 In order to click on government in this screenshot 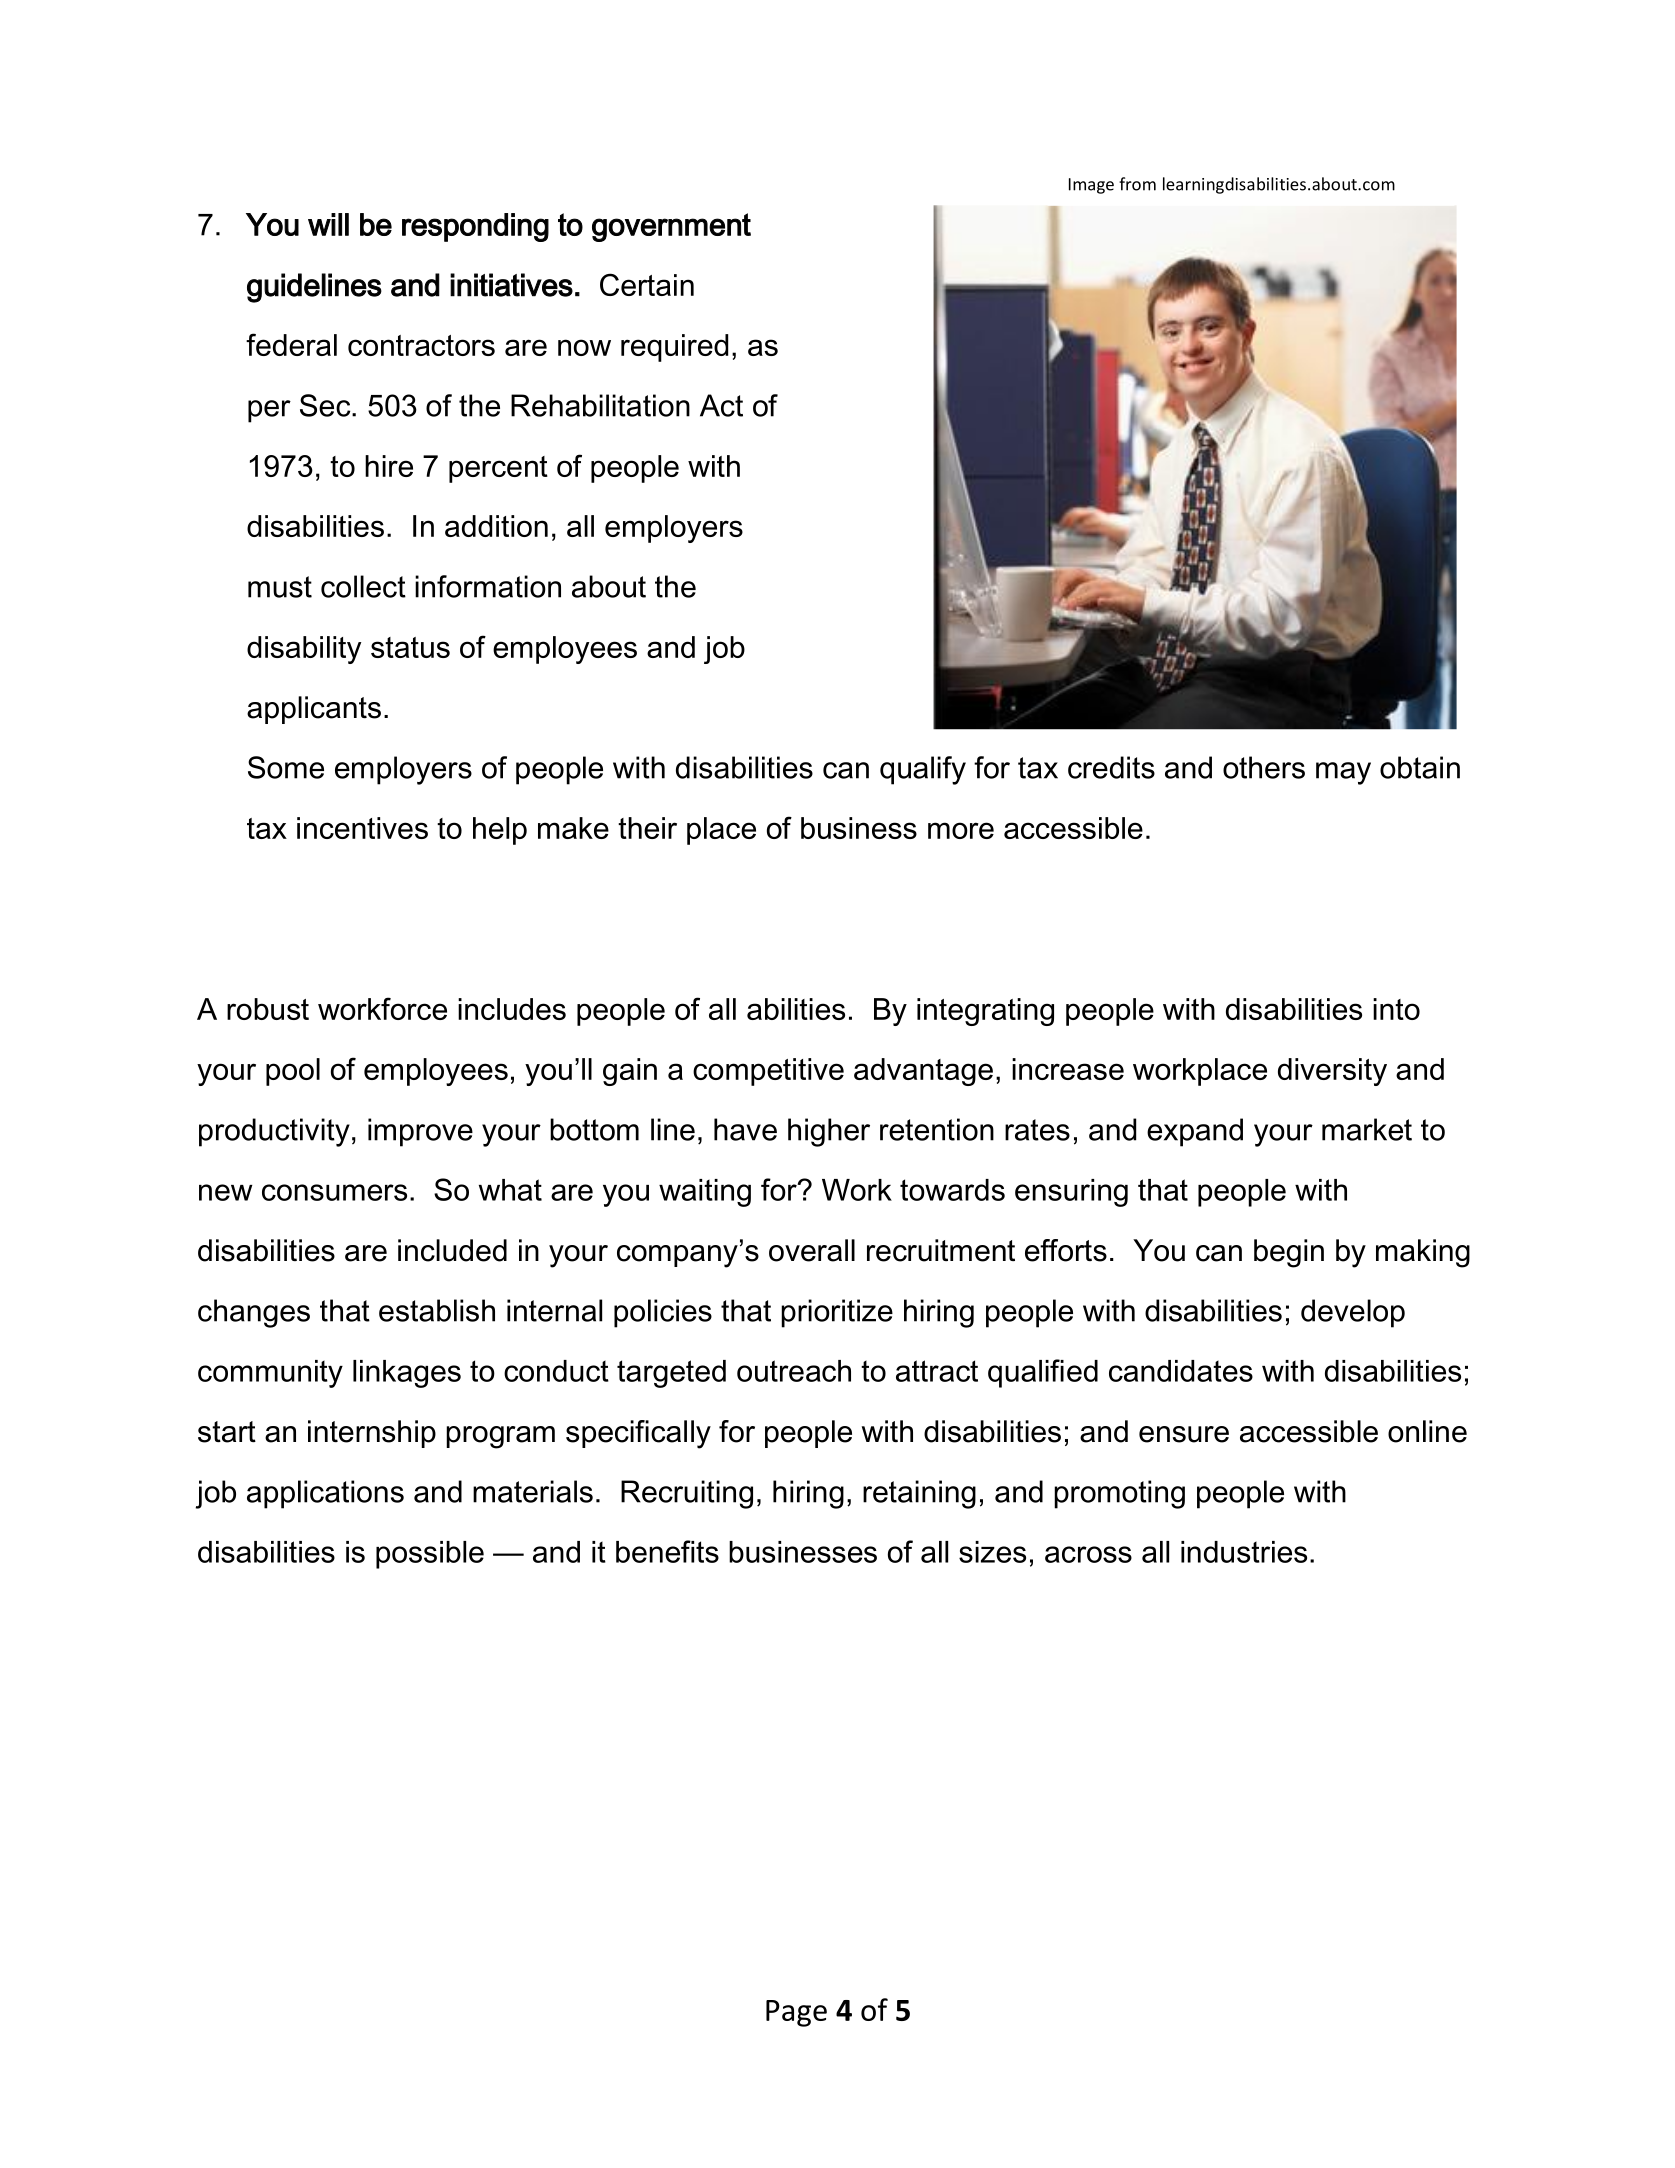, I will do `click(671, 227)`.
